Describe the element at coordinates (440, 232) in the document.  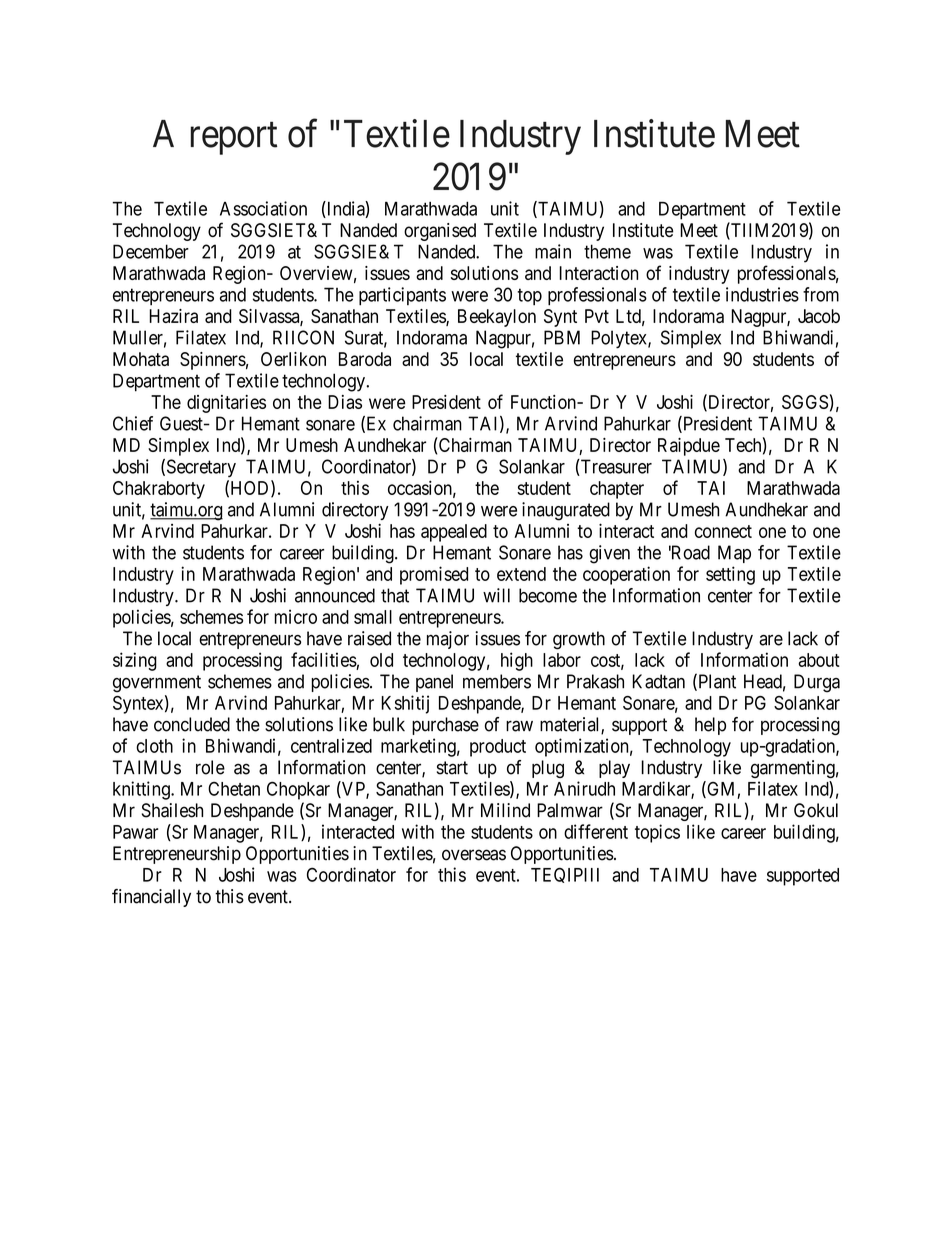
I see `organised` at that location.
